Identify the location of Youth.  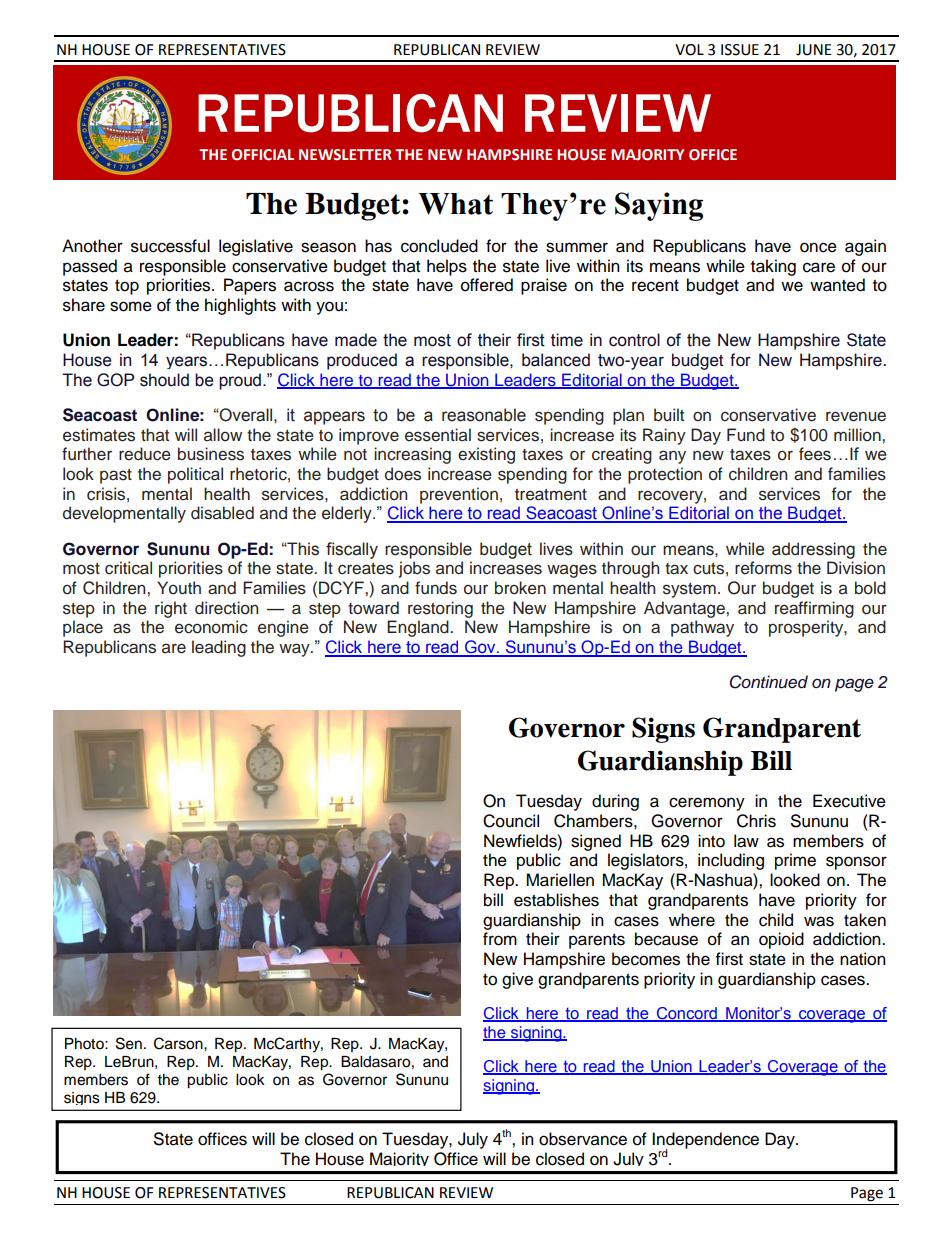
(179, 588).
